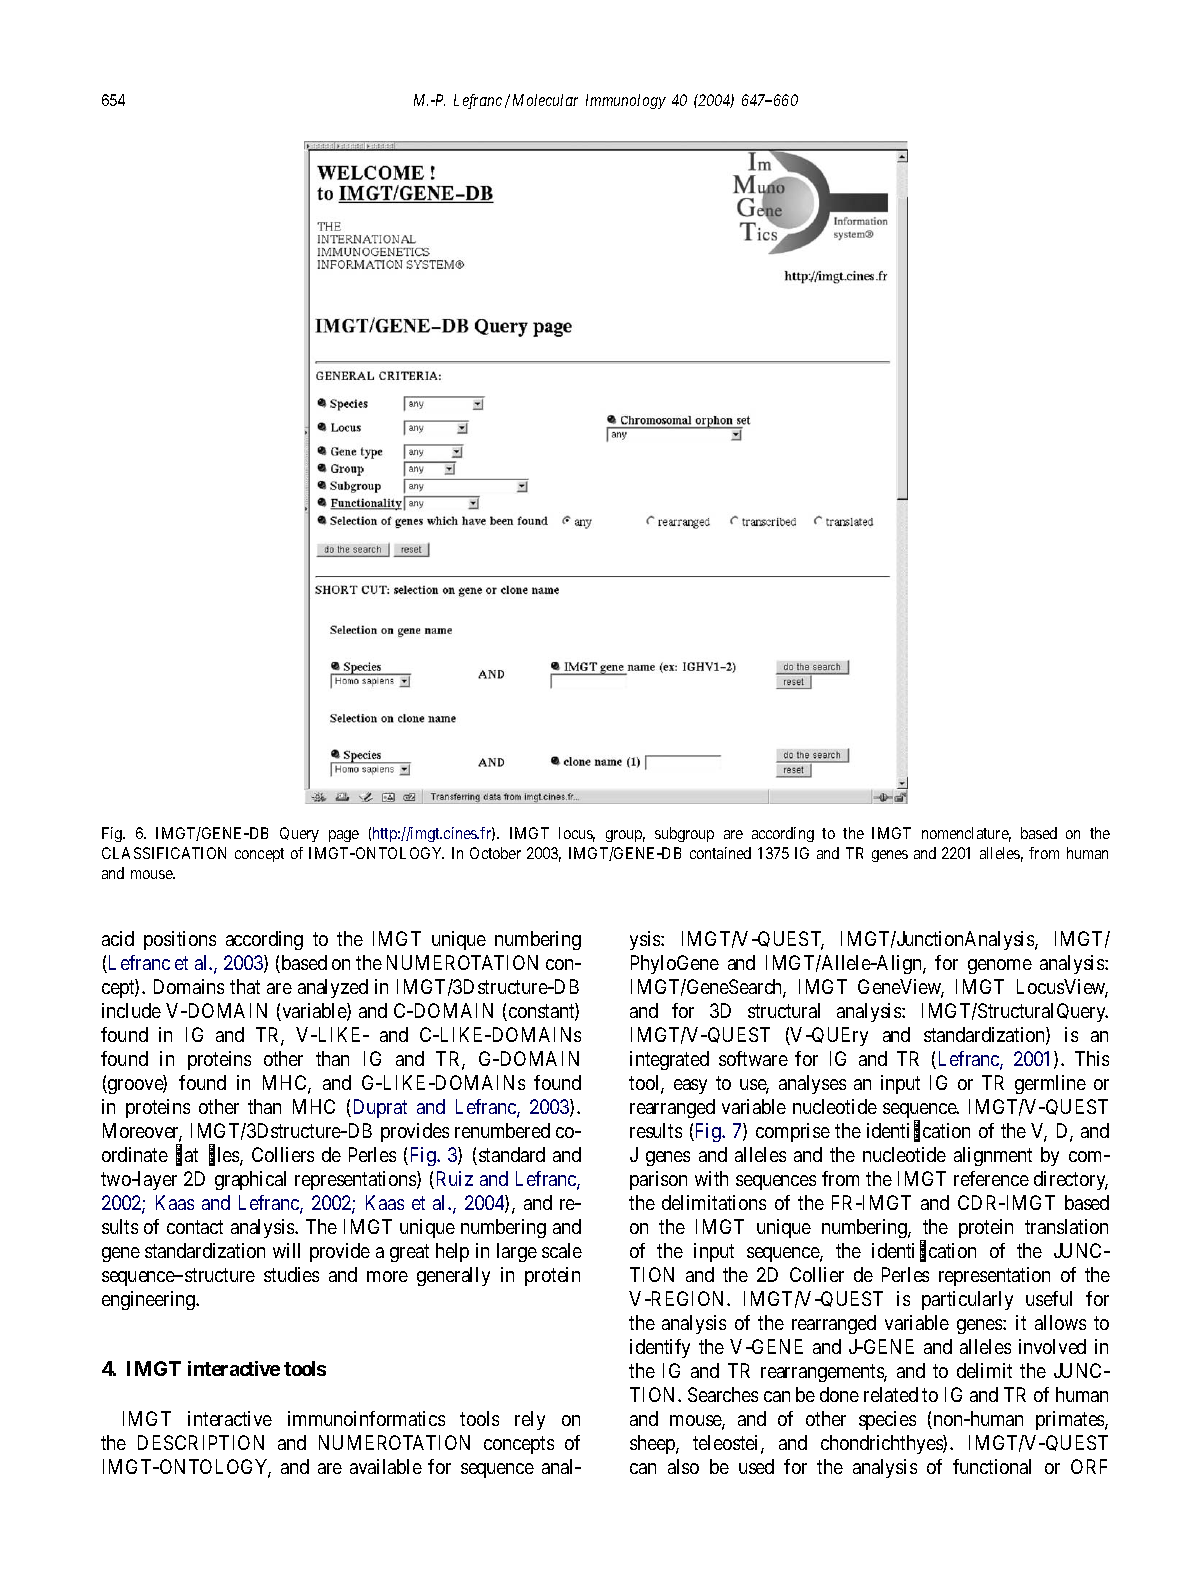  Describe the element at coordinates (653, 1444) in the screenshot. I see `sheep` at that location.
